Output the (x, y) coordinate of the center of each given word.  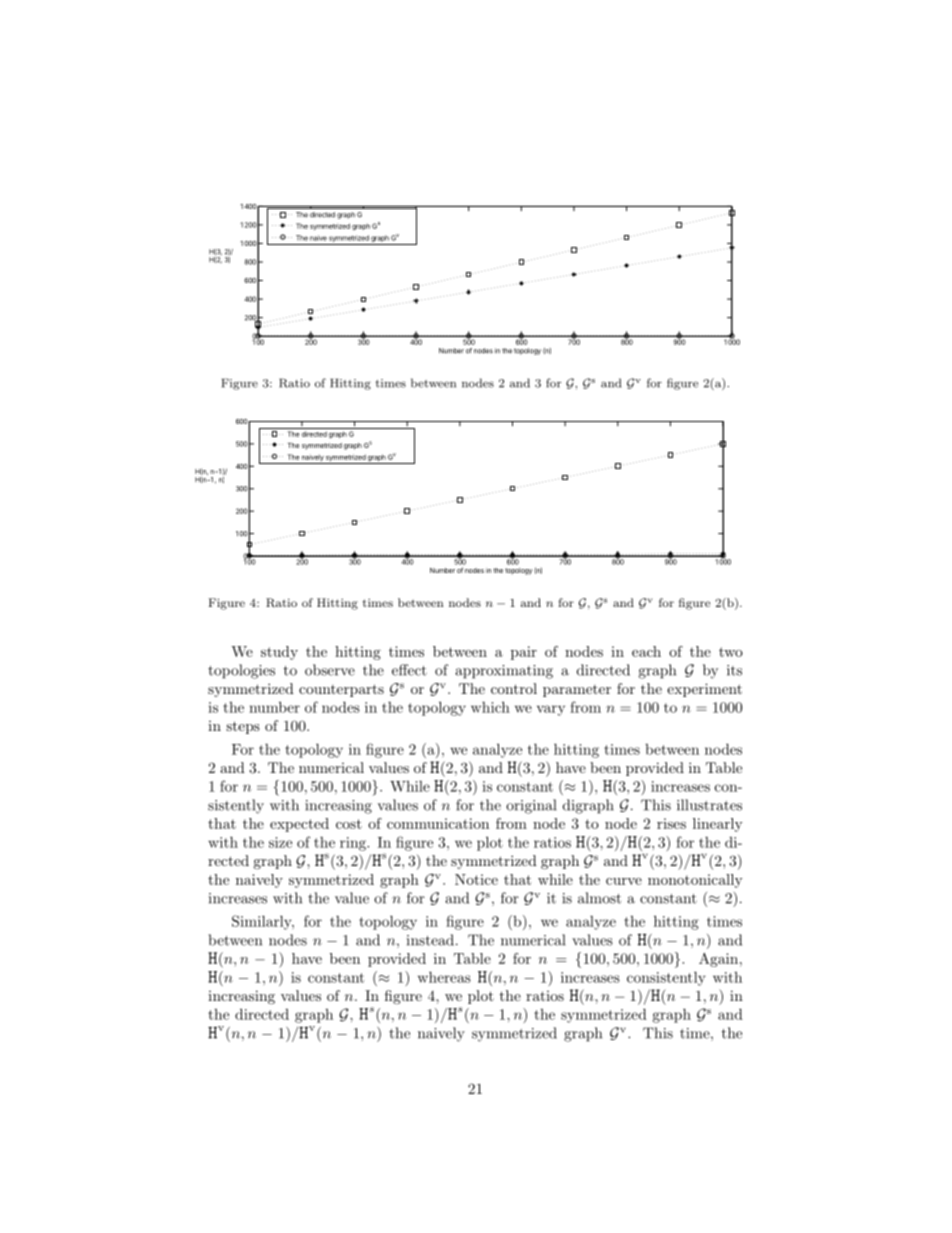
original (531, 806)
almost (599, 898)
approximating (504, 672)
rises (671, 823)
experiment (704, 690)
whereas (444, 977)
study (279, 653)
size (280, 842)
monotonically (695, 881)
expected (299, 825)
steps (243, 727)
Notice (476, 879)
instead (430, 940)
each (646, 651)
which (490, 707)
